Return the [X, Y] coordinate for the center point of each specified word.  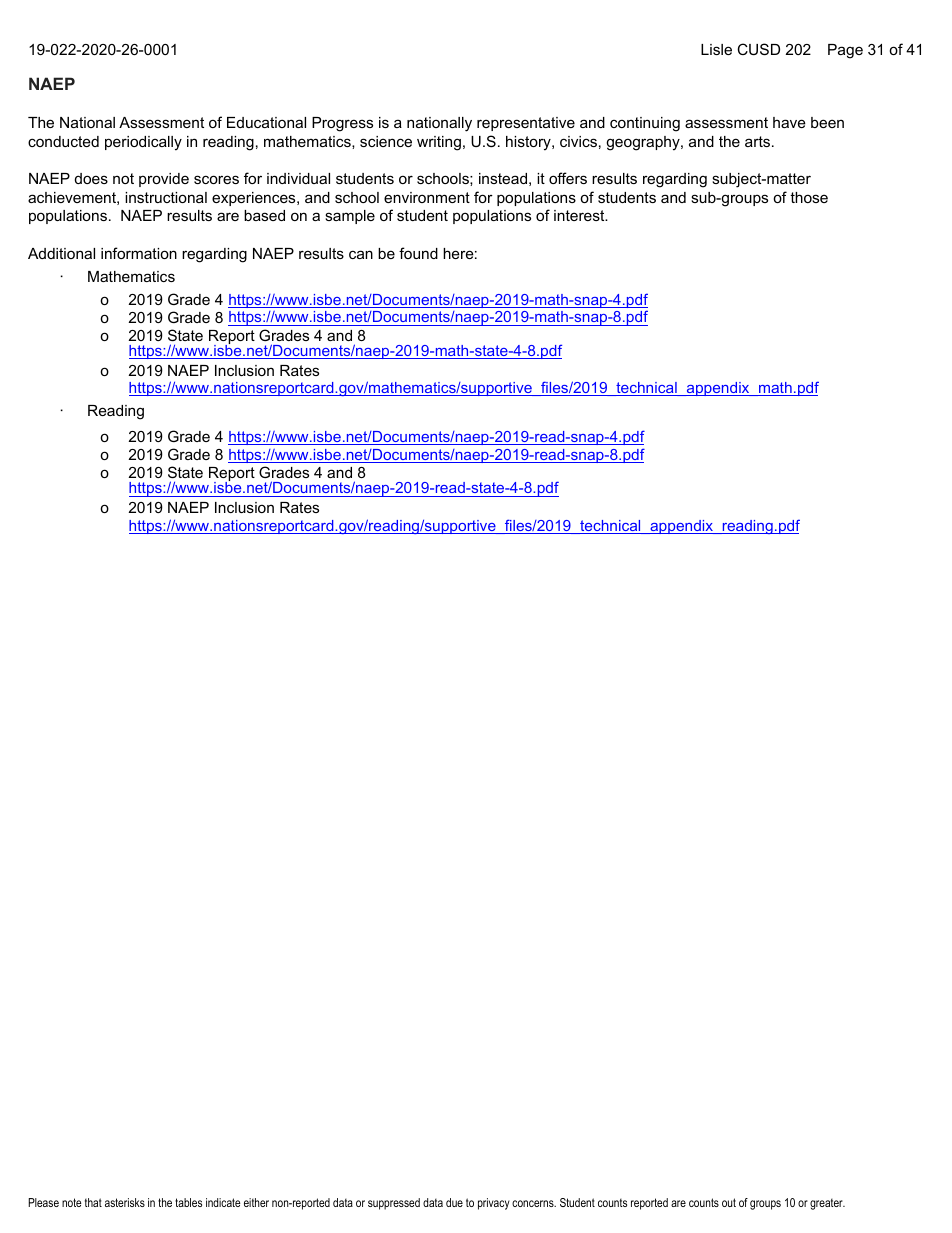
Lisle [716, 49]
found [418, 253]
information [139, 253]
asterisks [125, 1202]
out [729, 1202]
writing [439, 143]
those [809, 197]
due [454, 1202]
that [93, 1202]
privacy [494, 1204]
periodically [143, 143]
